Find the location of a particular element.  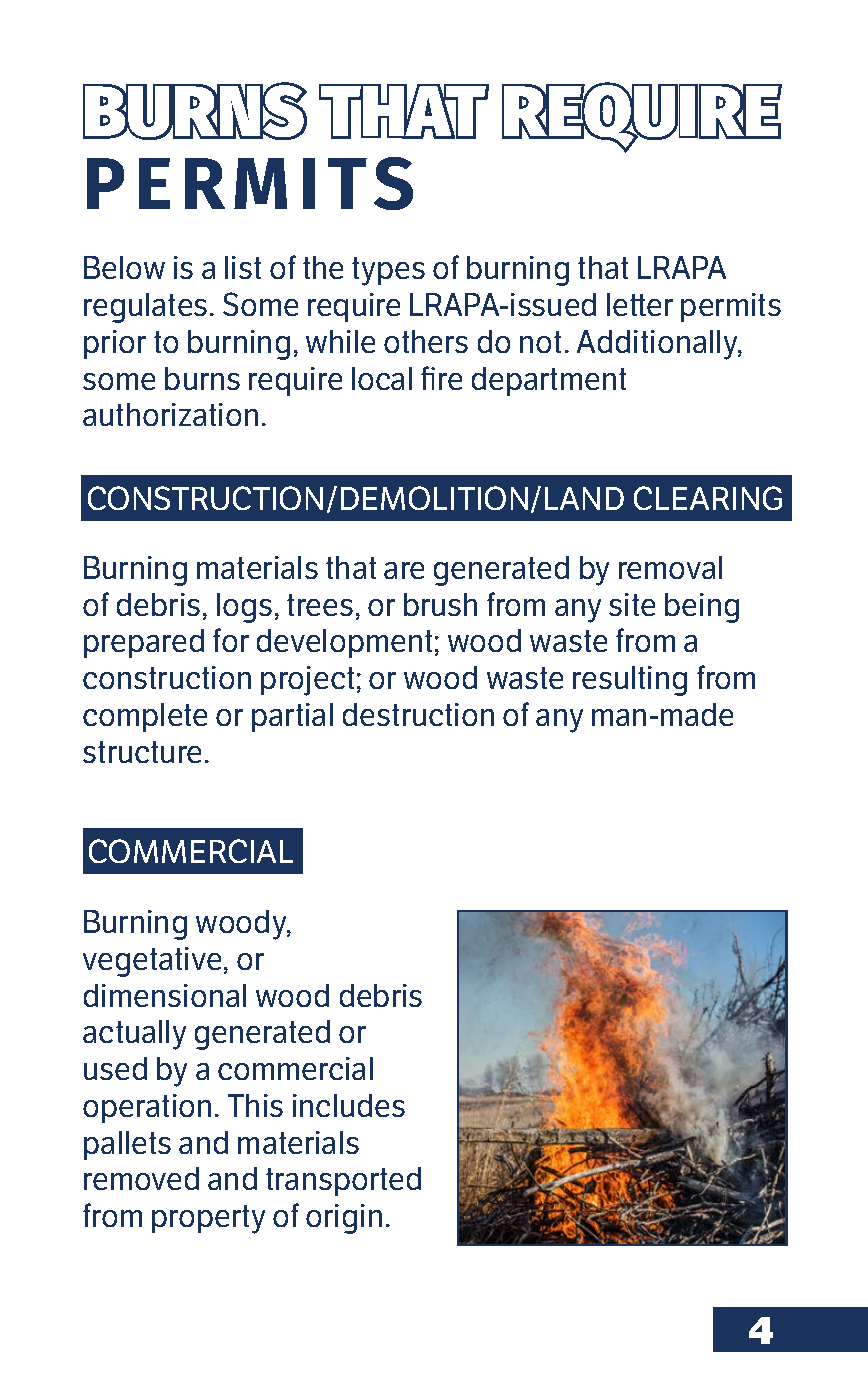

regulates is located at coordinates (145, 308).
